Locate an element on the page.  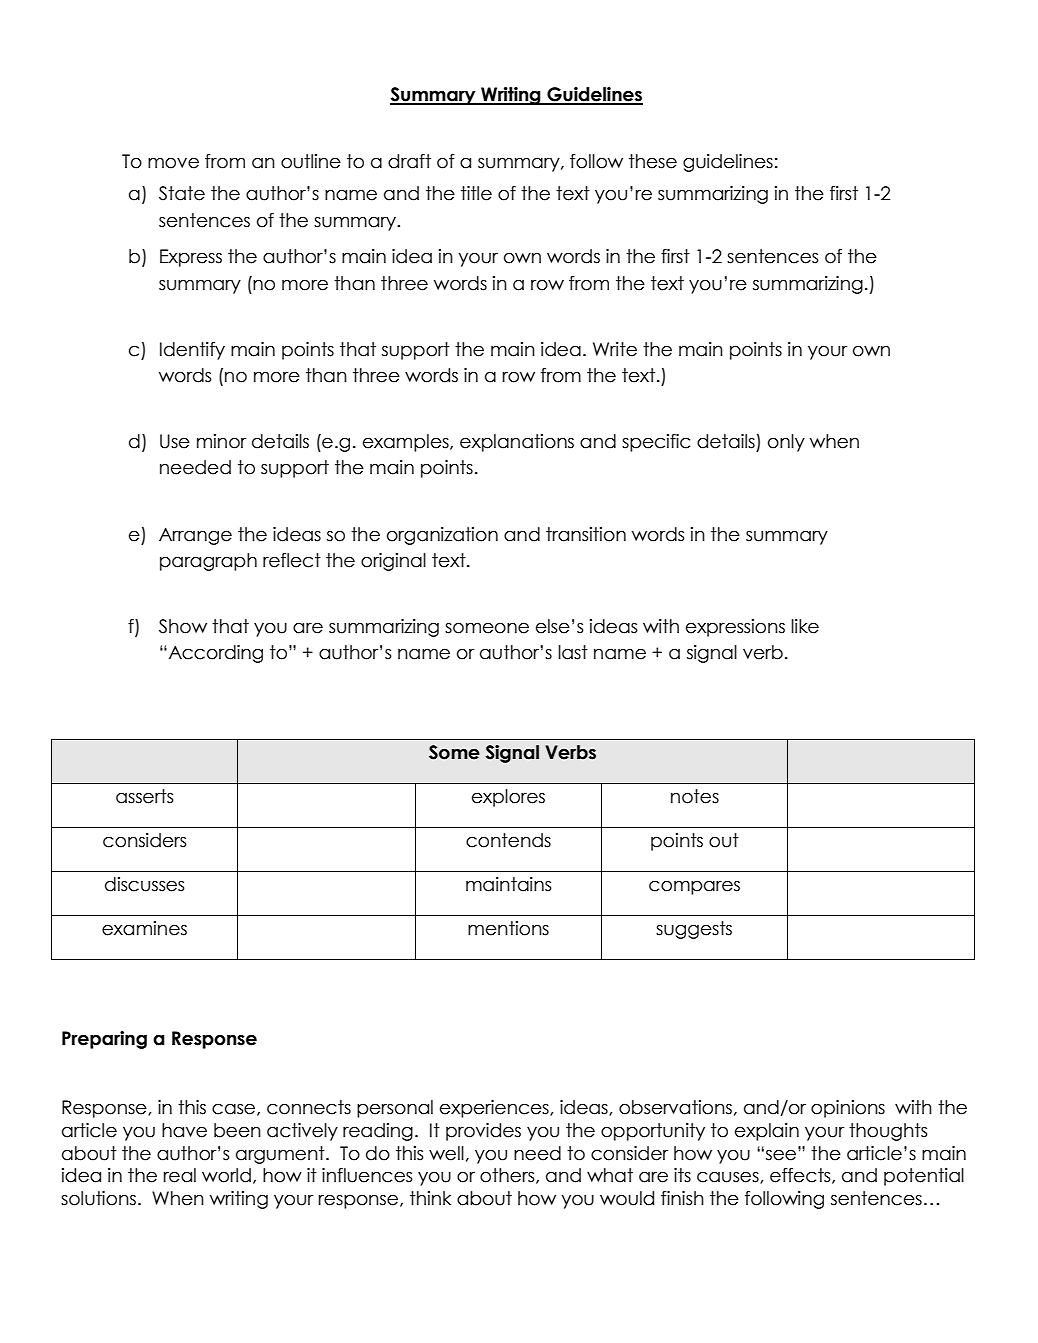
explain is located at coordinates (767, 1132).
